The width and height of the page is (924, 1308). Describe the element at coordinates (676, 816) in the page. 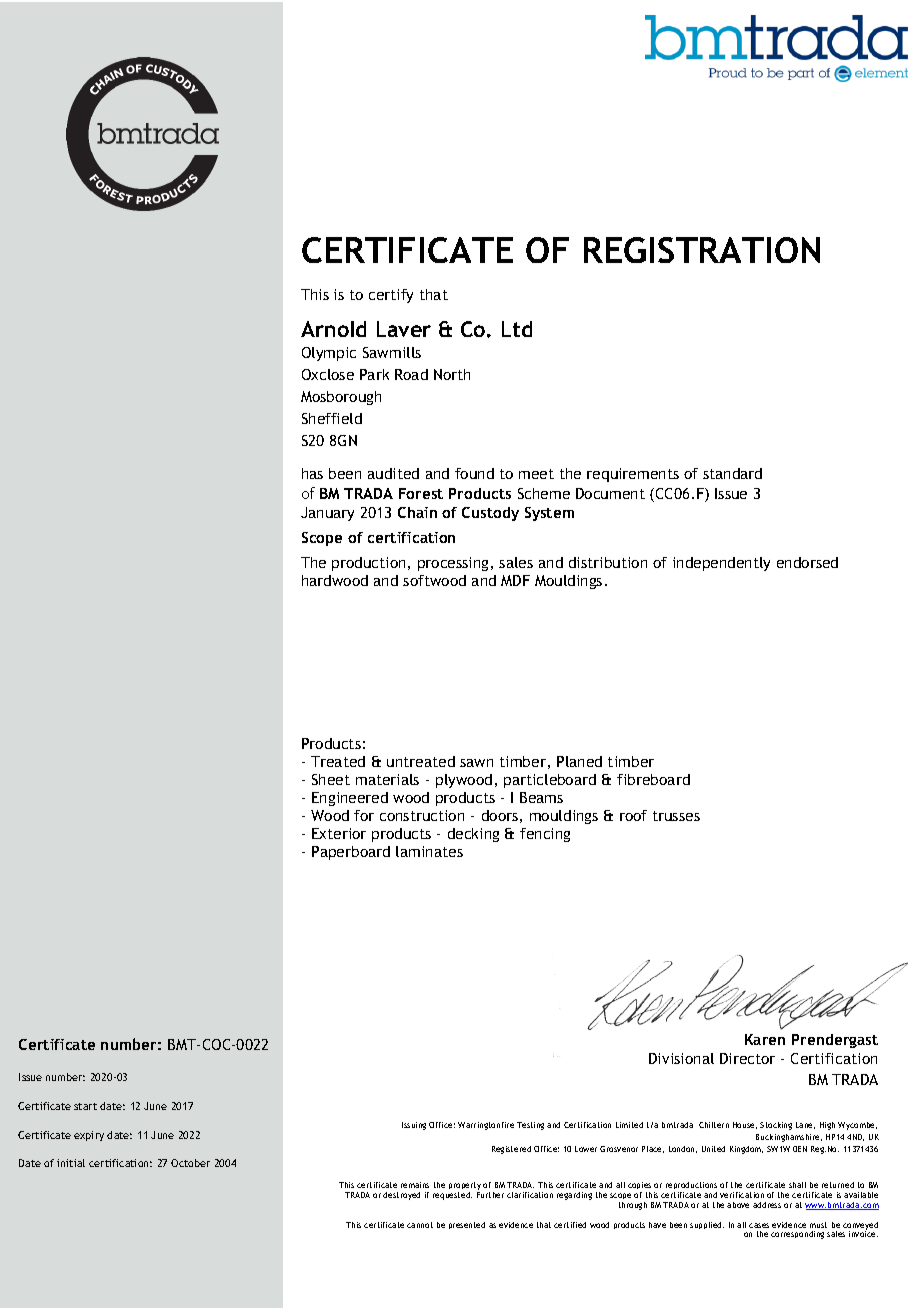

I see `trusses` at that location.
